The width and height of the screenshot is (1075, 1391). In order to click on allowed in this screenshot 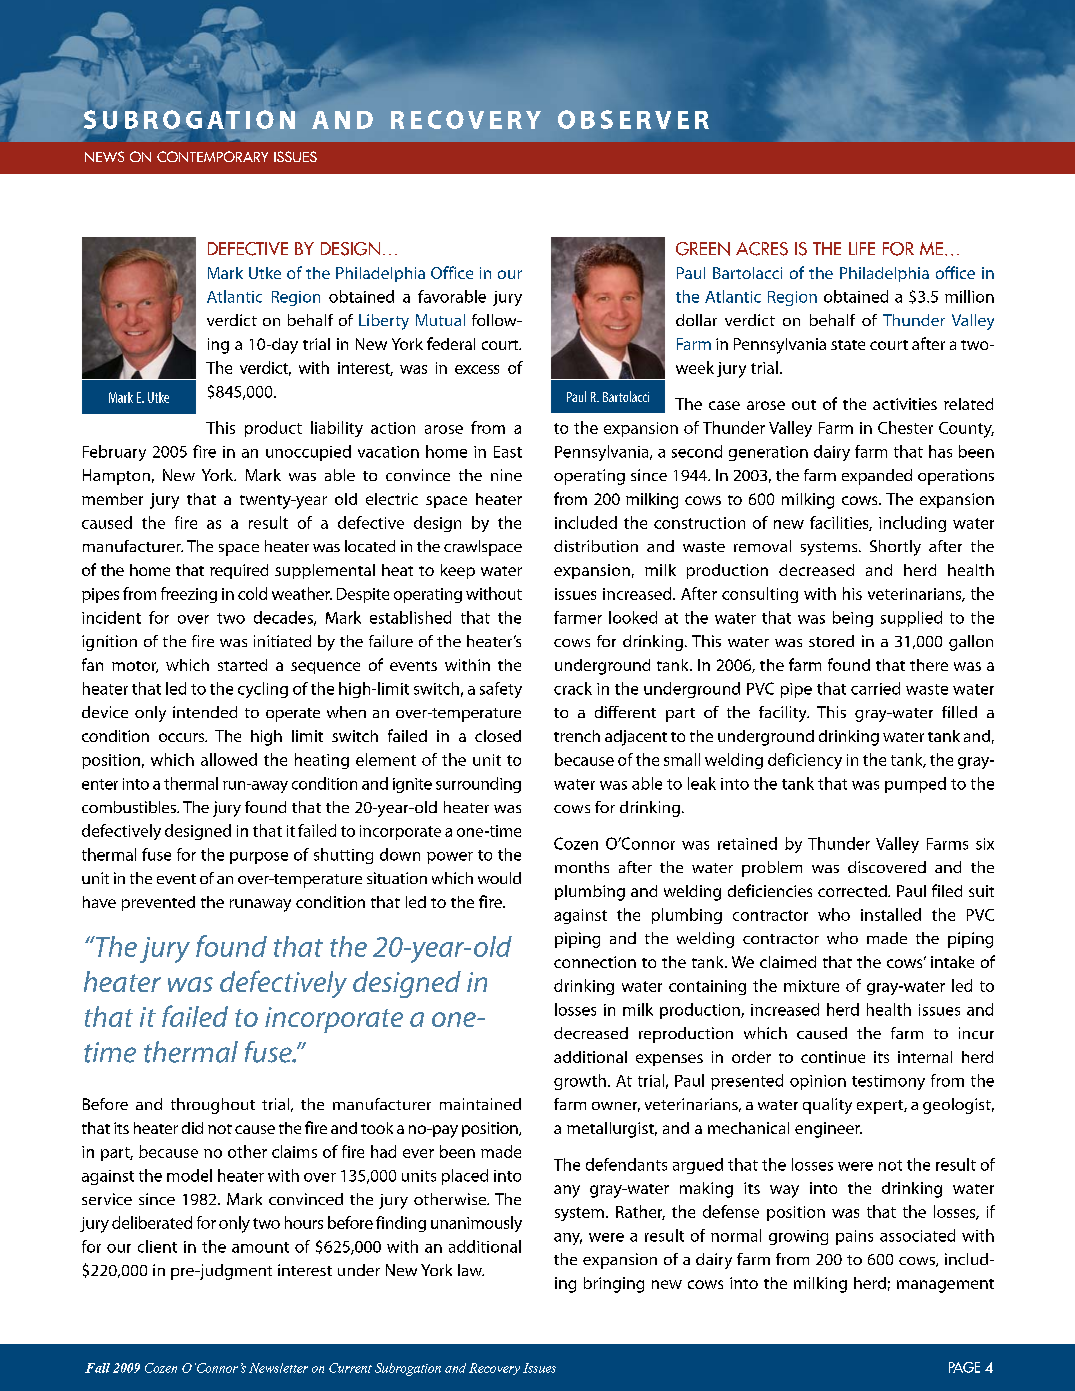, I will do `click(229, 759)`.
